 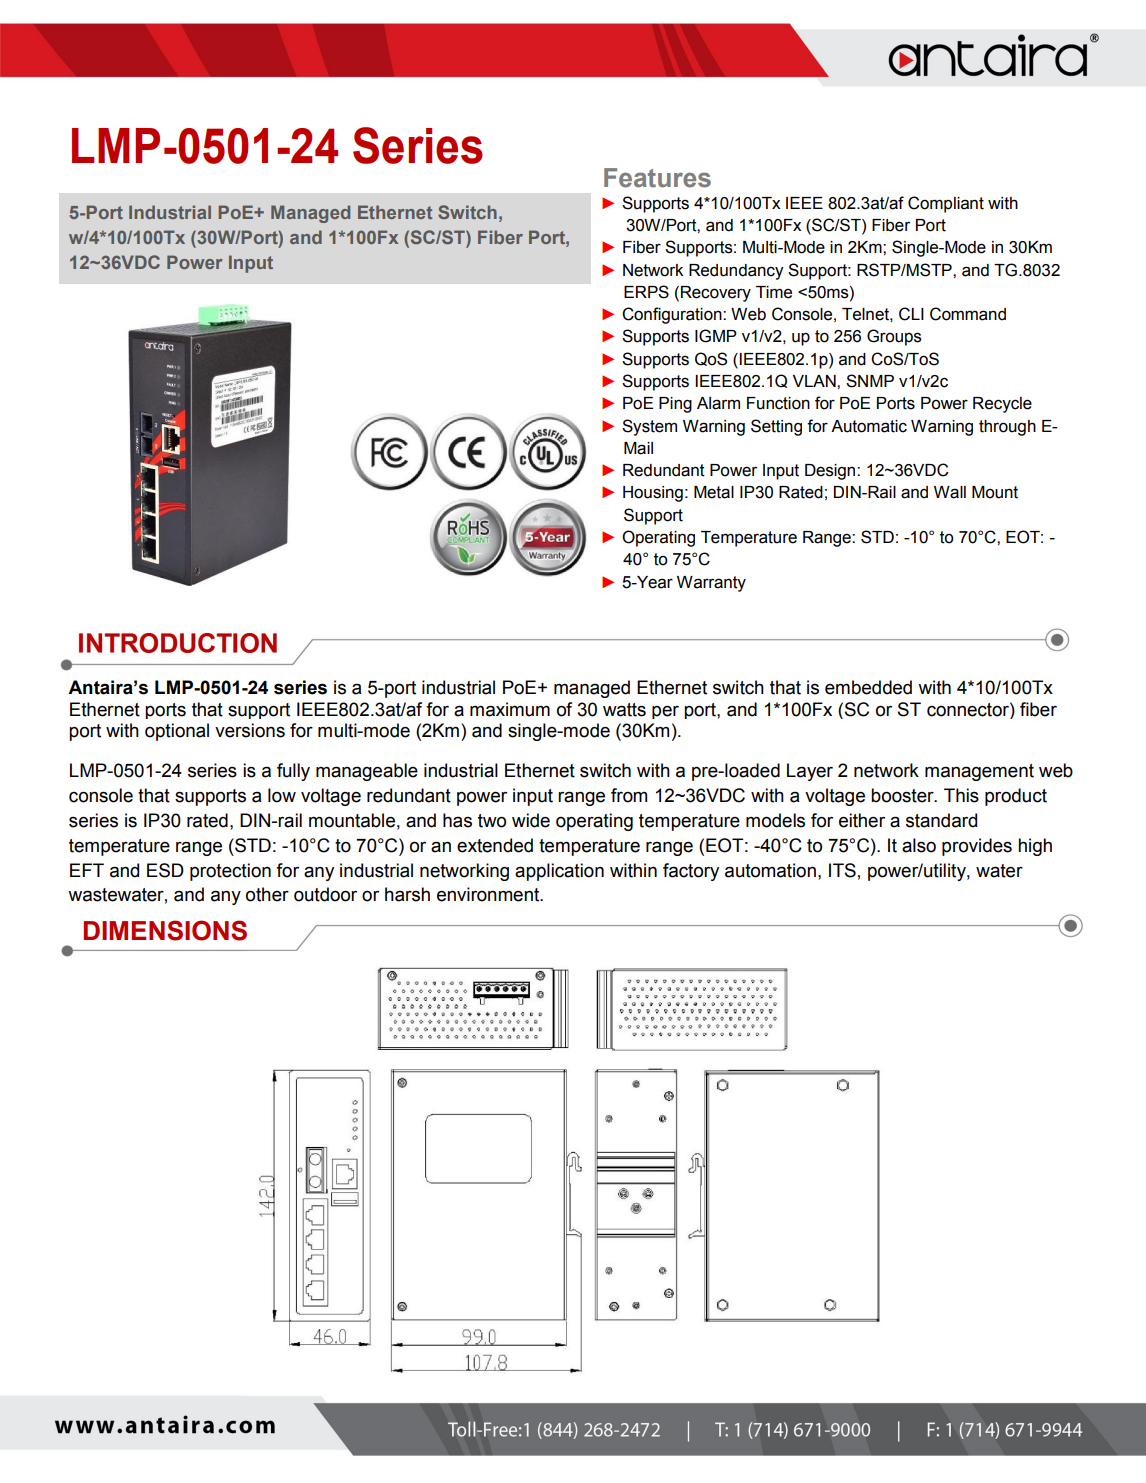 What do you see at coordinates (178, 643) in the document?
I see `INTRODUCTION` at bounding box center [178, 643].
